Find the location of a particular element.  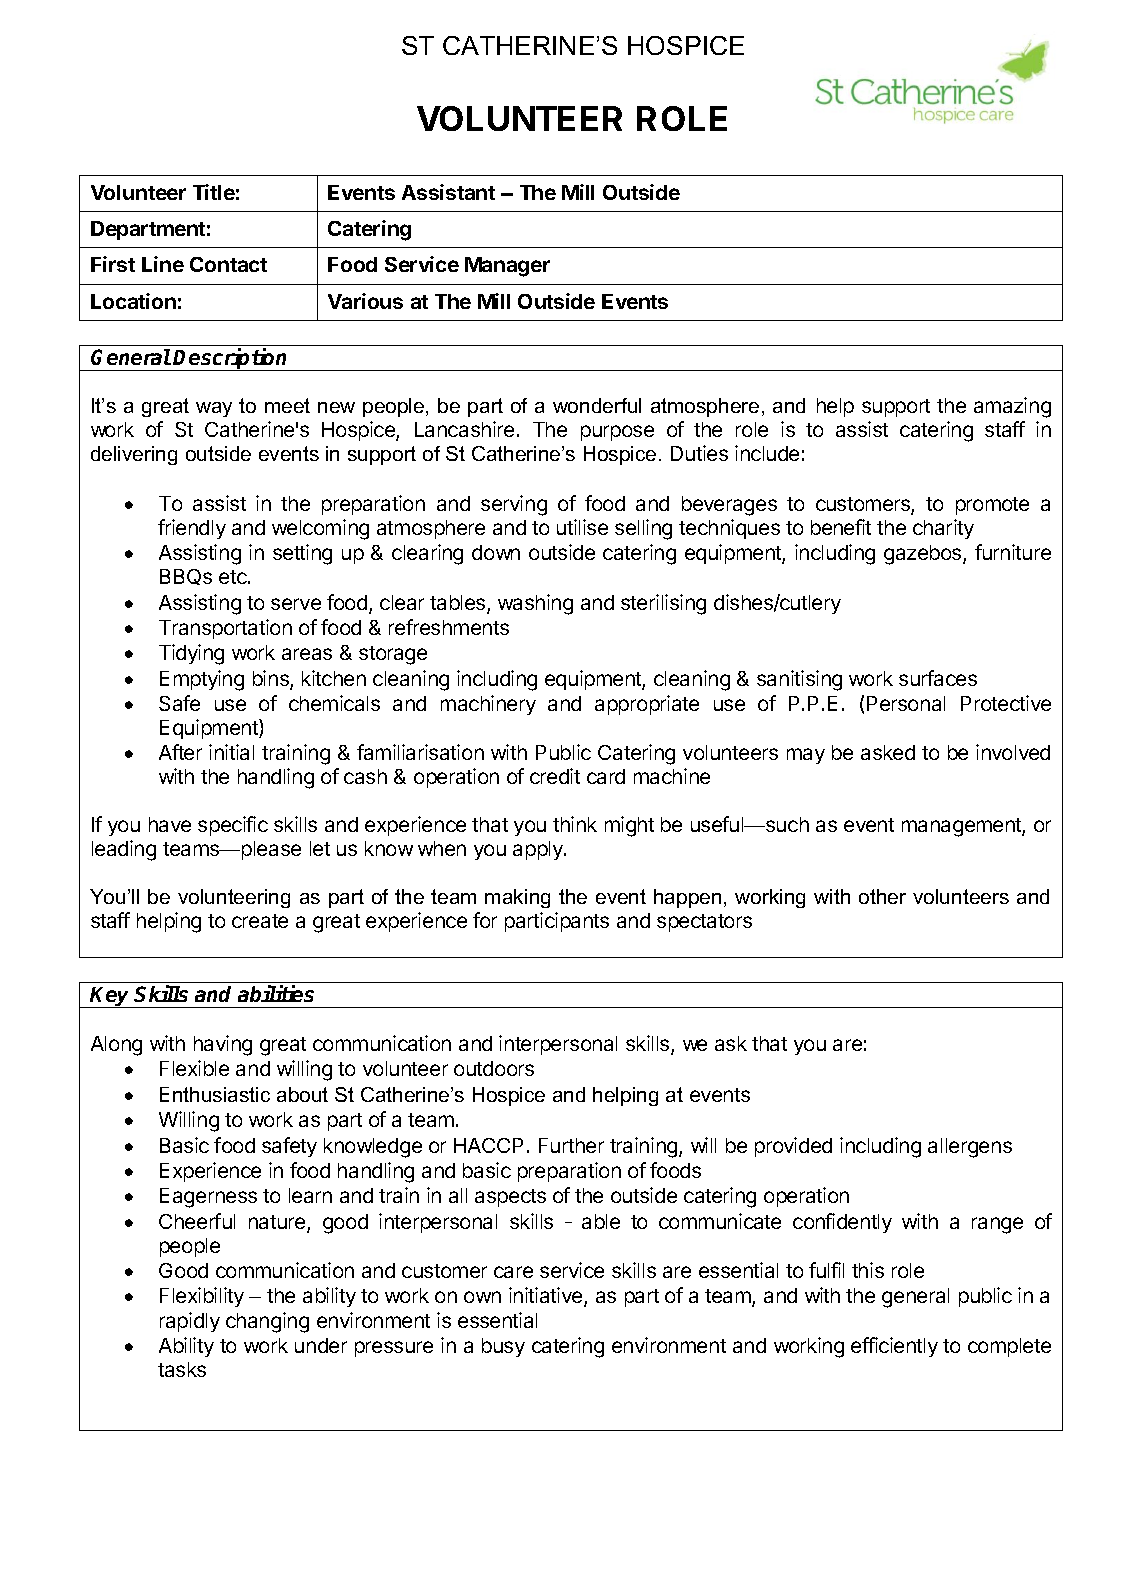

create is located at coordinates (260, 921).
